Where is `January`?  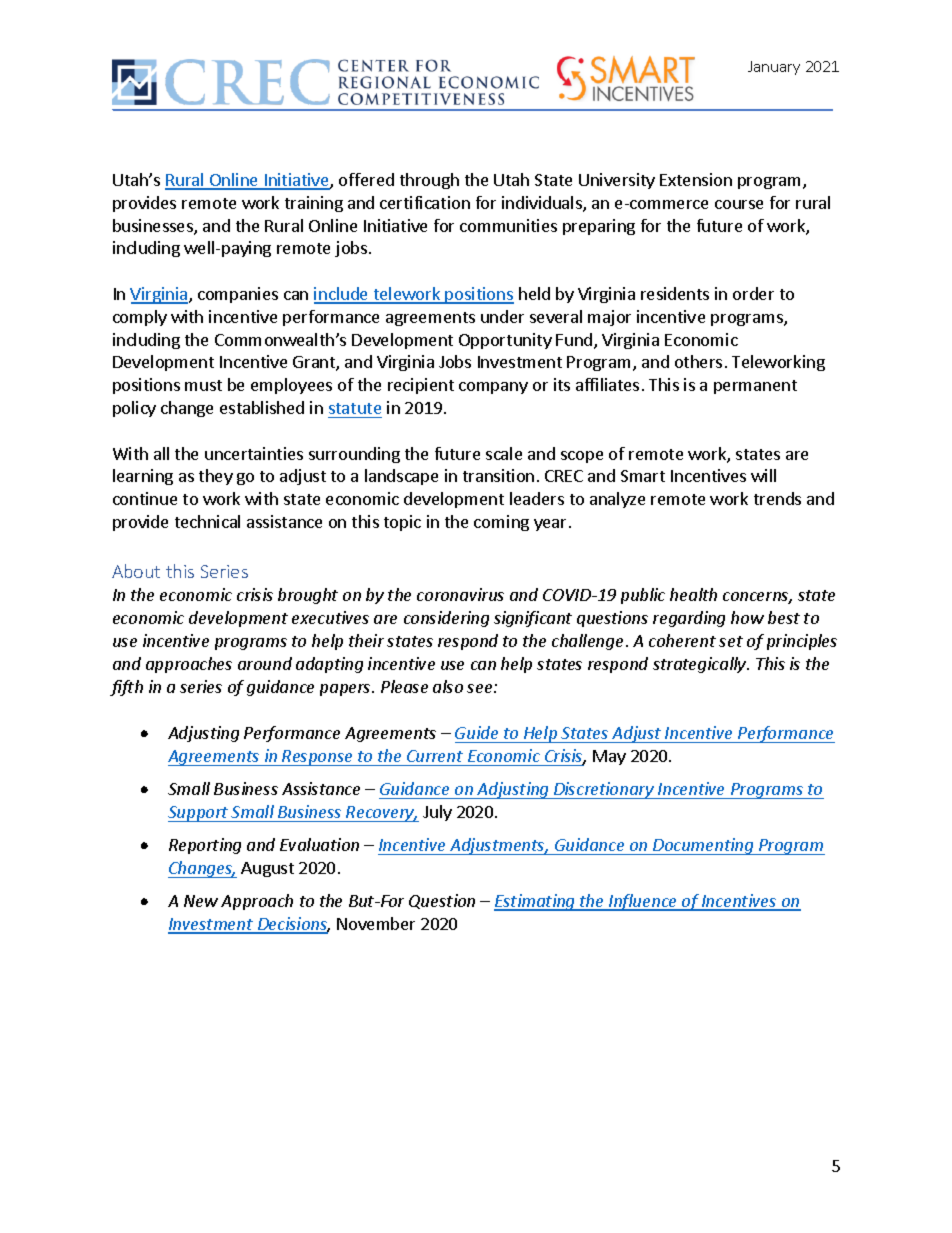 January is located at coordinates (774, 68).
